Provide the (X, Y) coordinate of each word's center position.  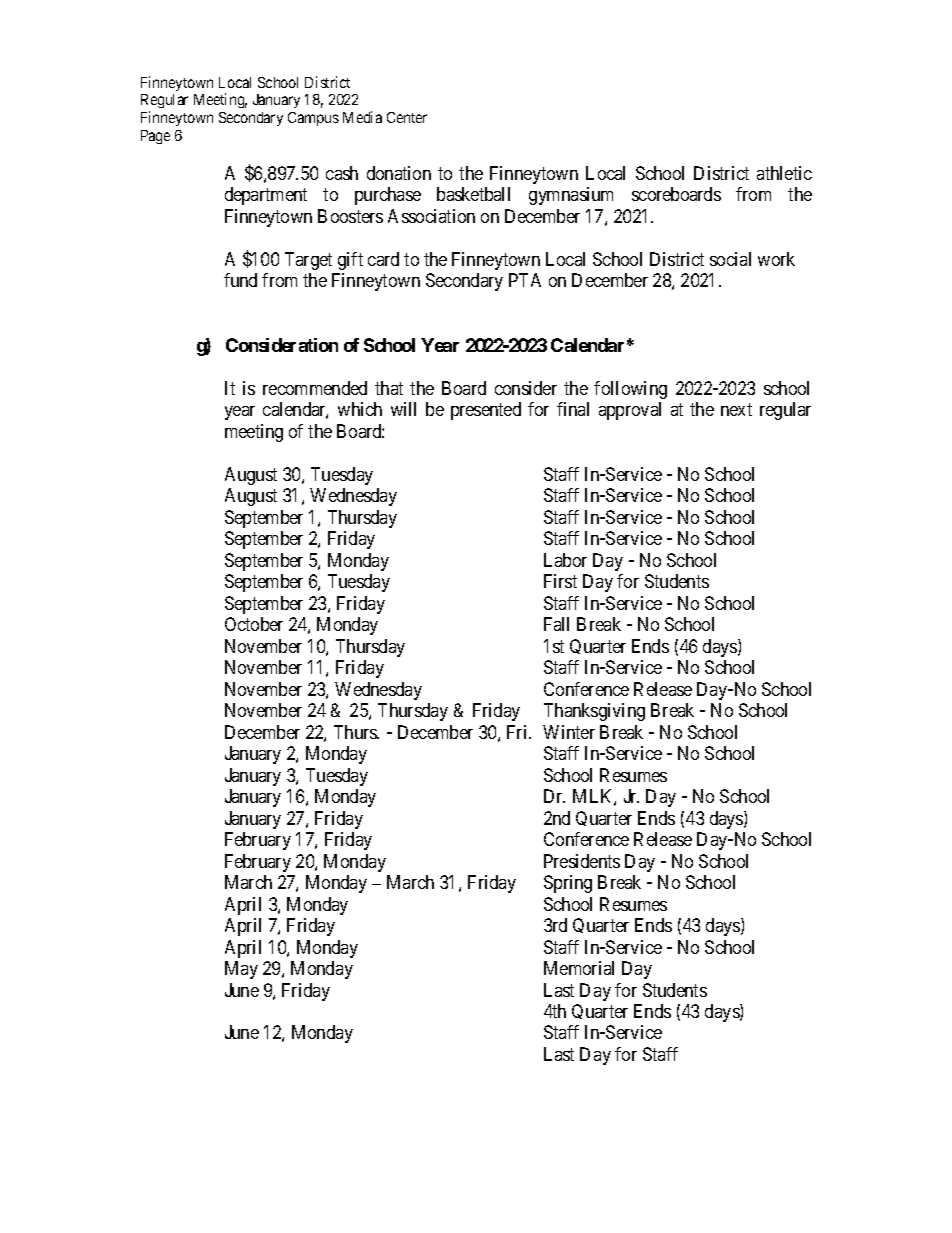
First (560, 581)
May (241, 970)
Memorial (579, 968)
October (254, 624)
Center (407, 117)
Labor (565, 560)
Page (155, 137)
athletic (784, 173)
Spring (568, 884)
